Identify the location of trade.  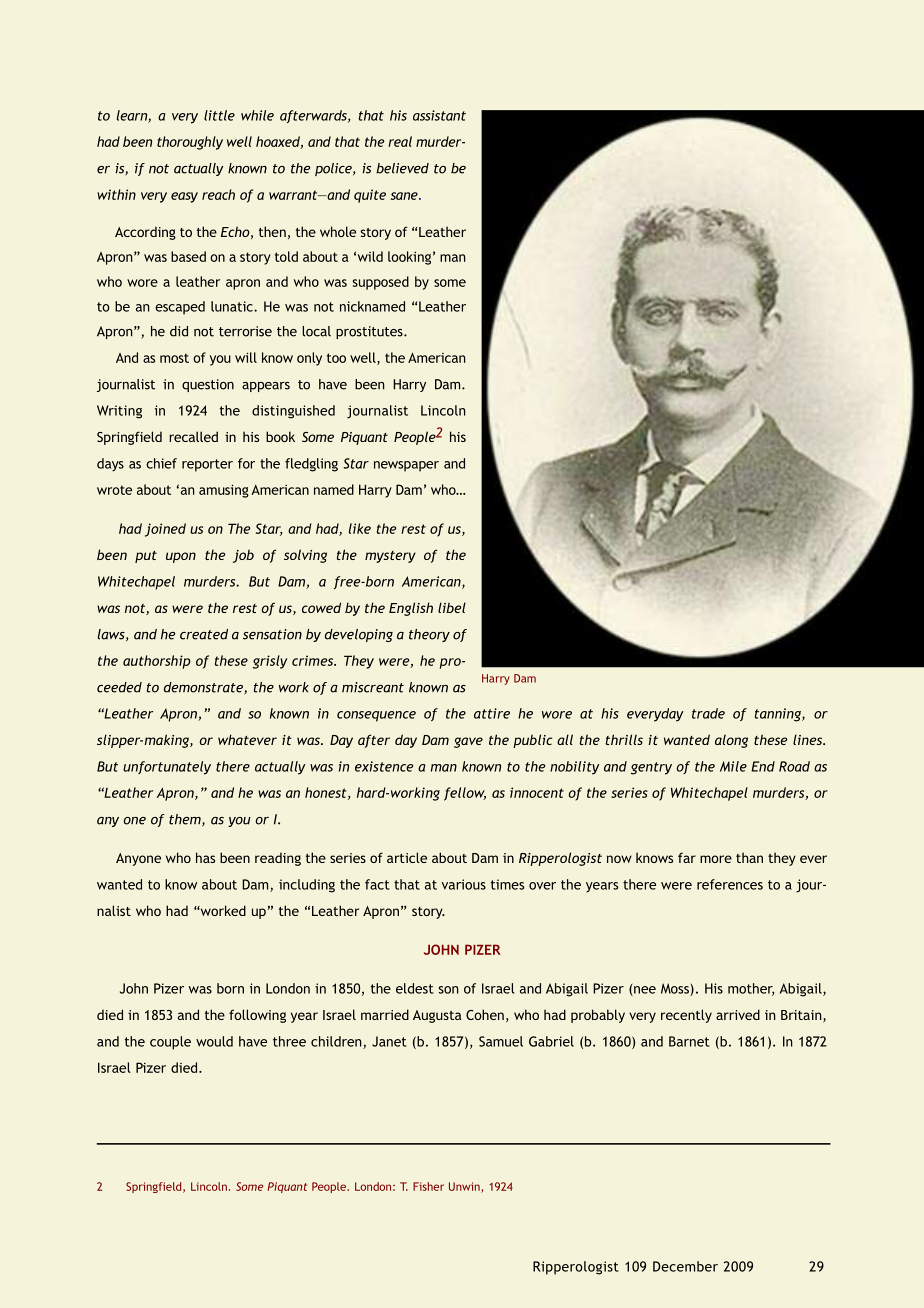
(708, 713).
